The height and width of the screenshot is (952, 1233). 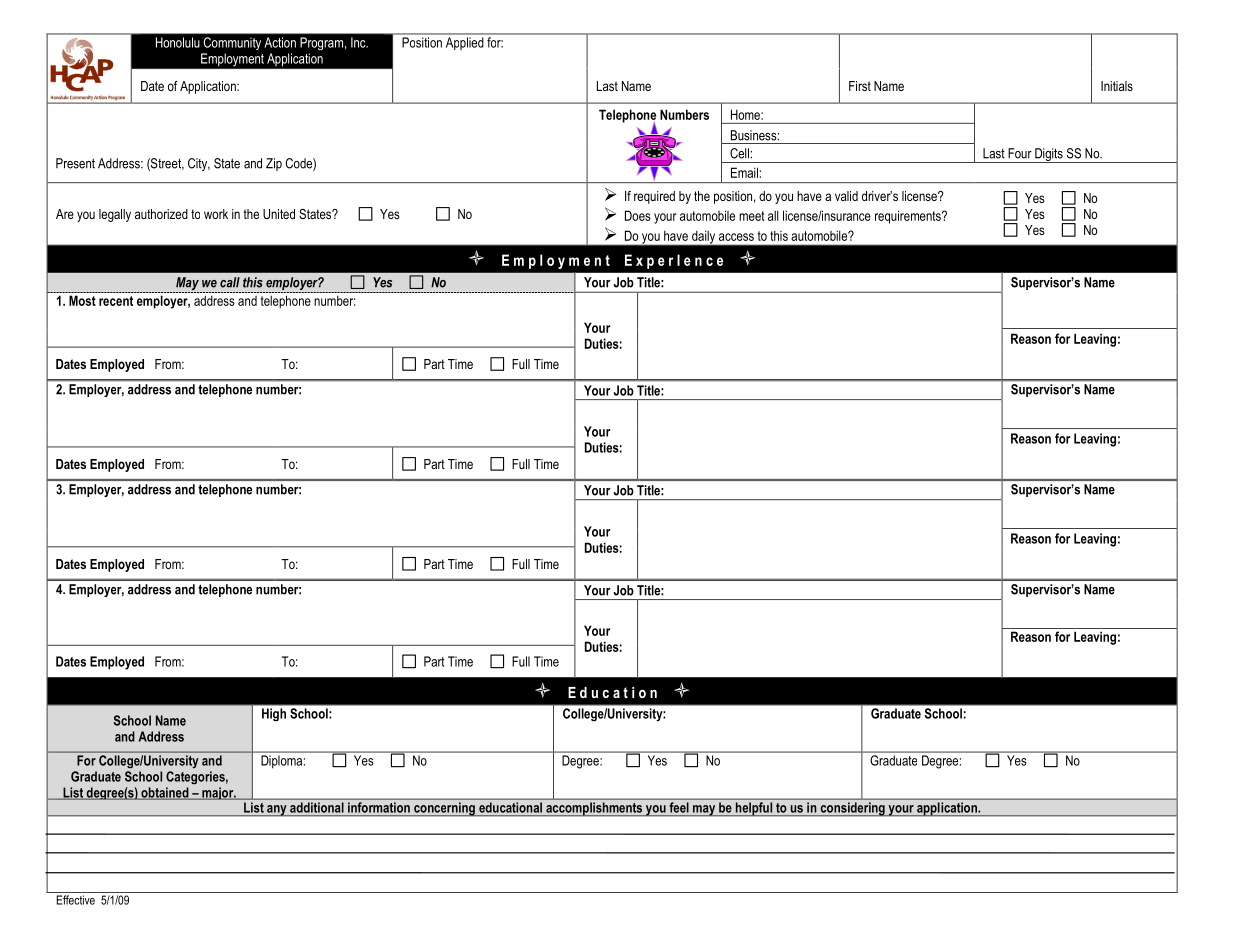 I want to click on Initials, so click(x=1117, y=86).
